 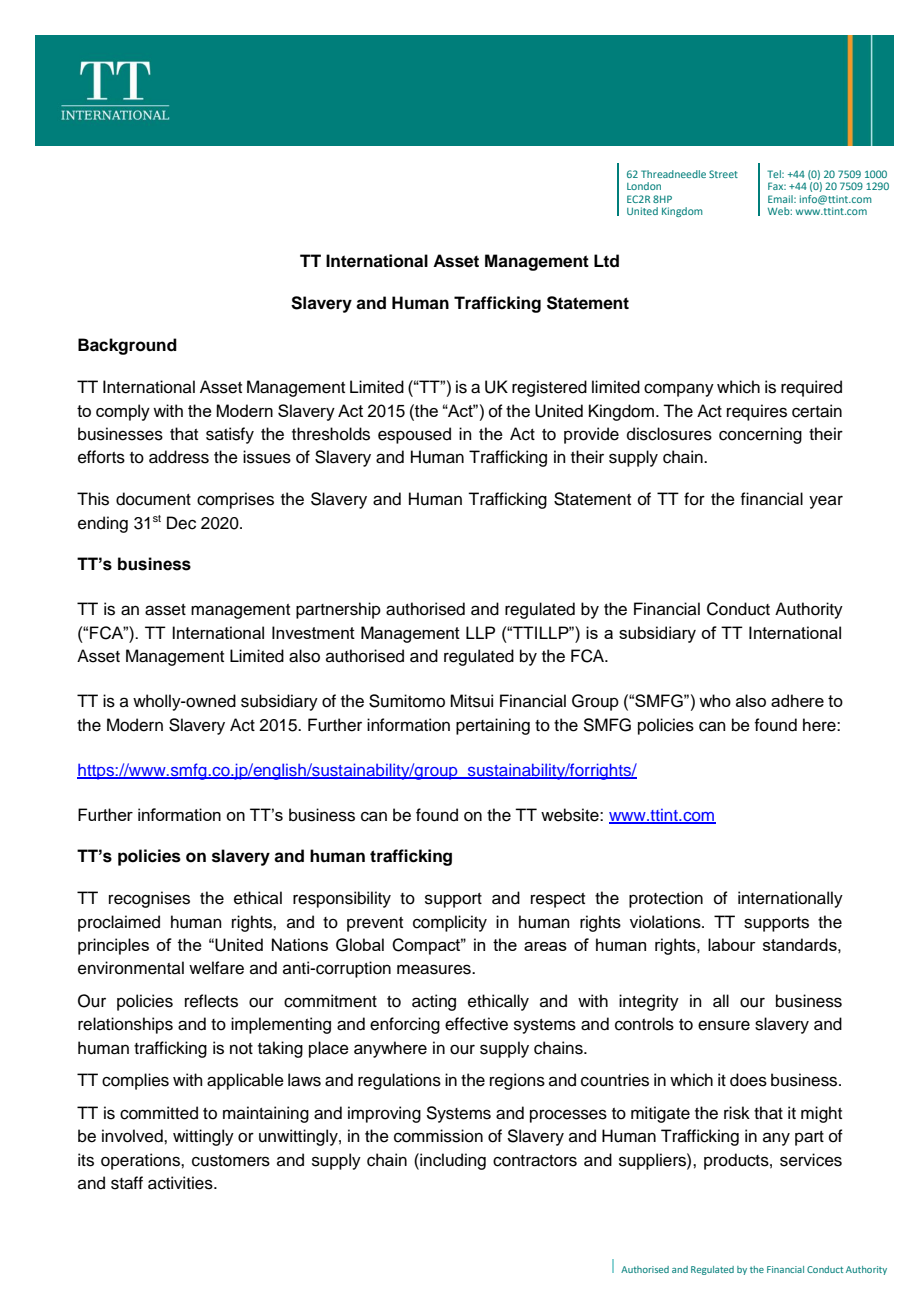 I want to click on Background, so click(x=127, y=346).
